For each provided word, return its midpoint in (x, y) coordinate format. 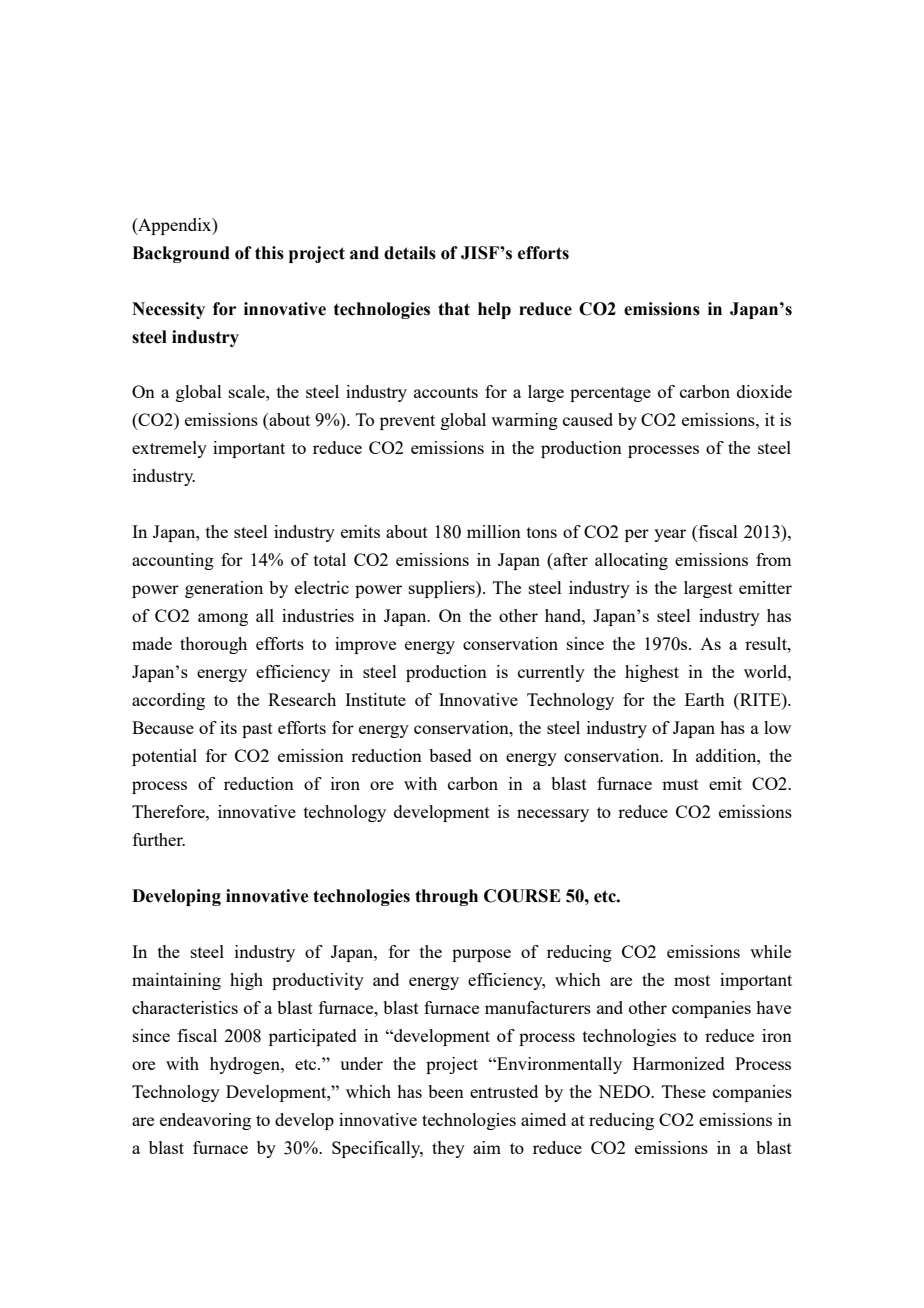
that (454, 309)
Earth (705, 699)
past (257, 730)
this (269, 253)
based (450, 755)
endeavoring (205, 1121)
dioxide (764, 391)
